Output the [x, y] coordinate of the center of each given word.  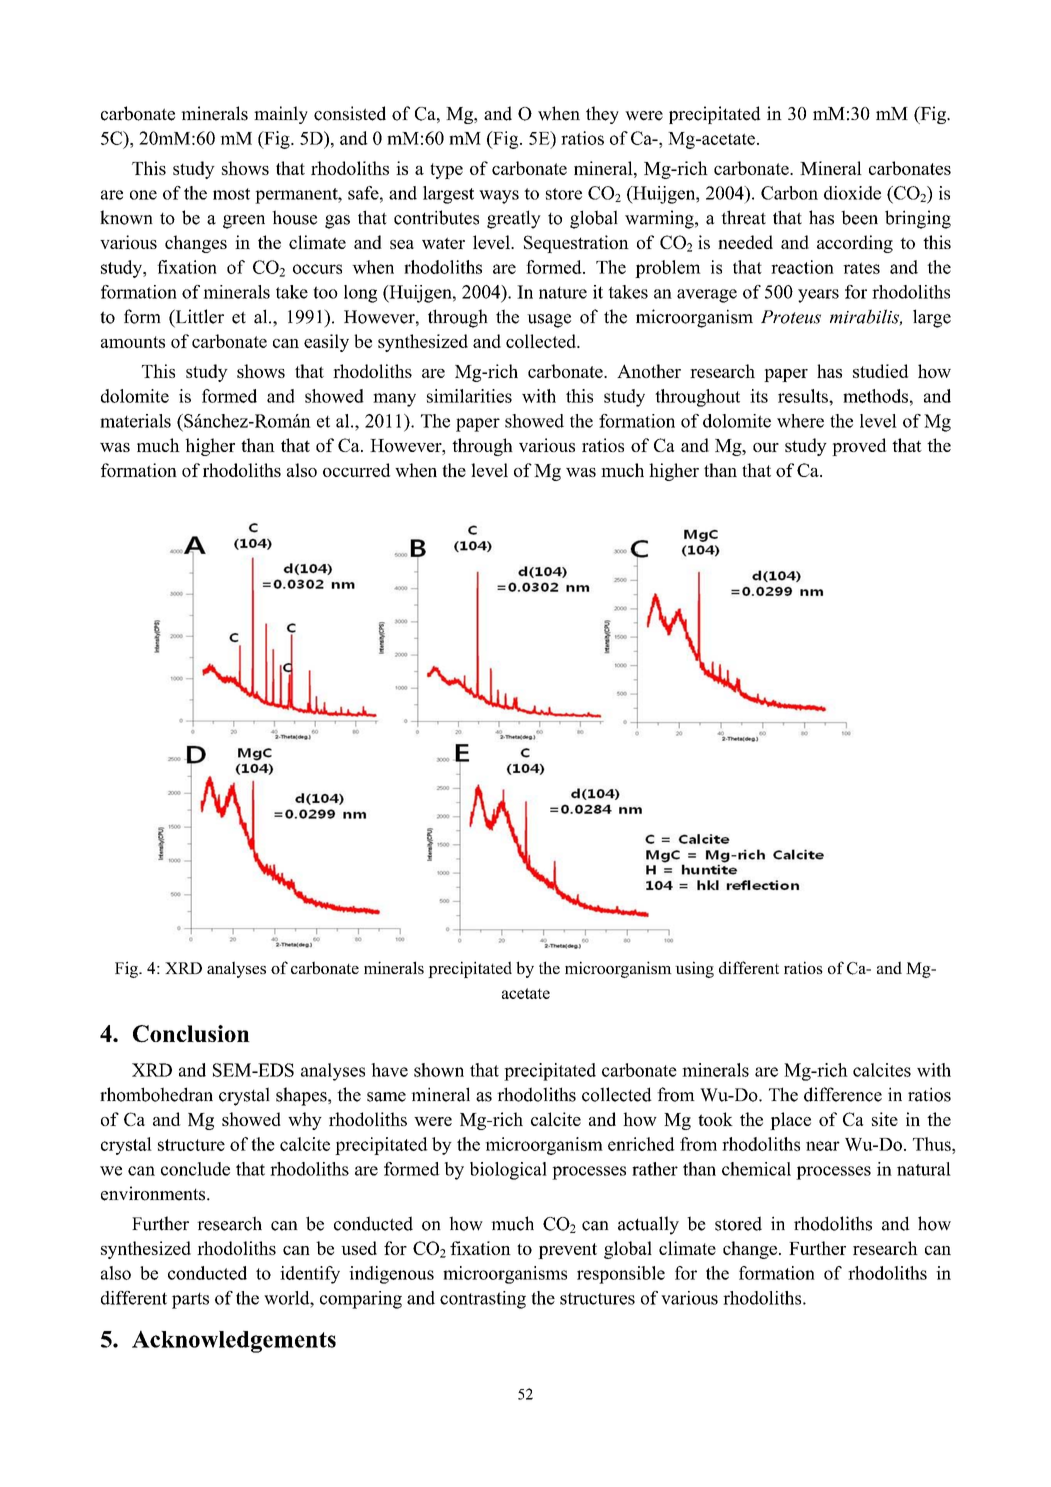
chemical [756, 1169]
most [231, 194]
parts [190, 1301]
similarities [469, 396]
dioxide [852, 193]
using [694, 969]
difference [843, 1094]
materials [135, 421]
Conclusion [191, 1034]
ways [499, 197]
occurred [356, 470]
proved [859, 447]
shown [439, 1070]
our [766, 447]
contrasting [483, 1300]
